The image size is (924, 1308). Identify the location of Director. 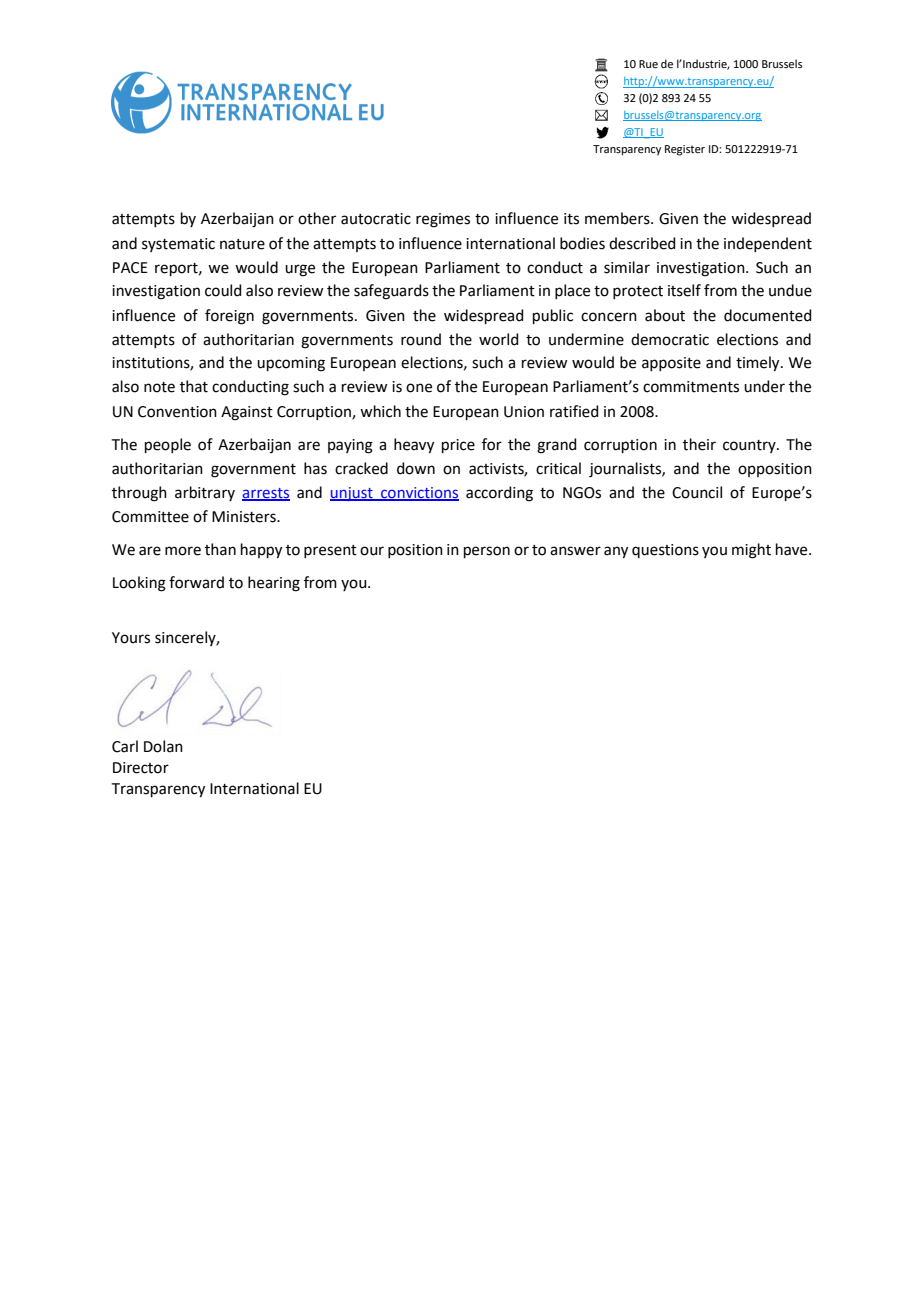
(141, 768).
